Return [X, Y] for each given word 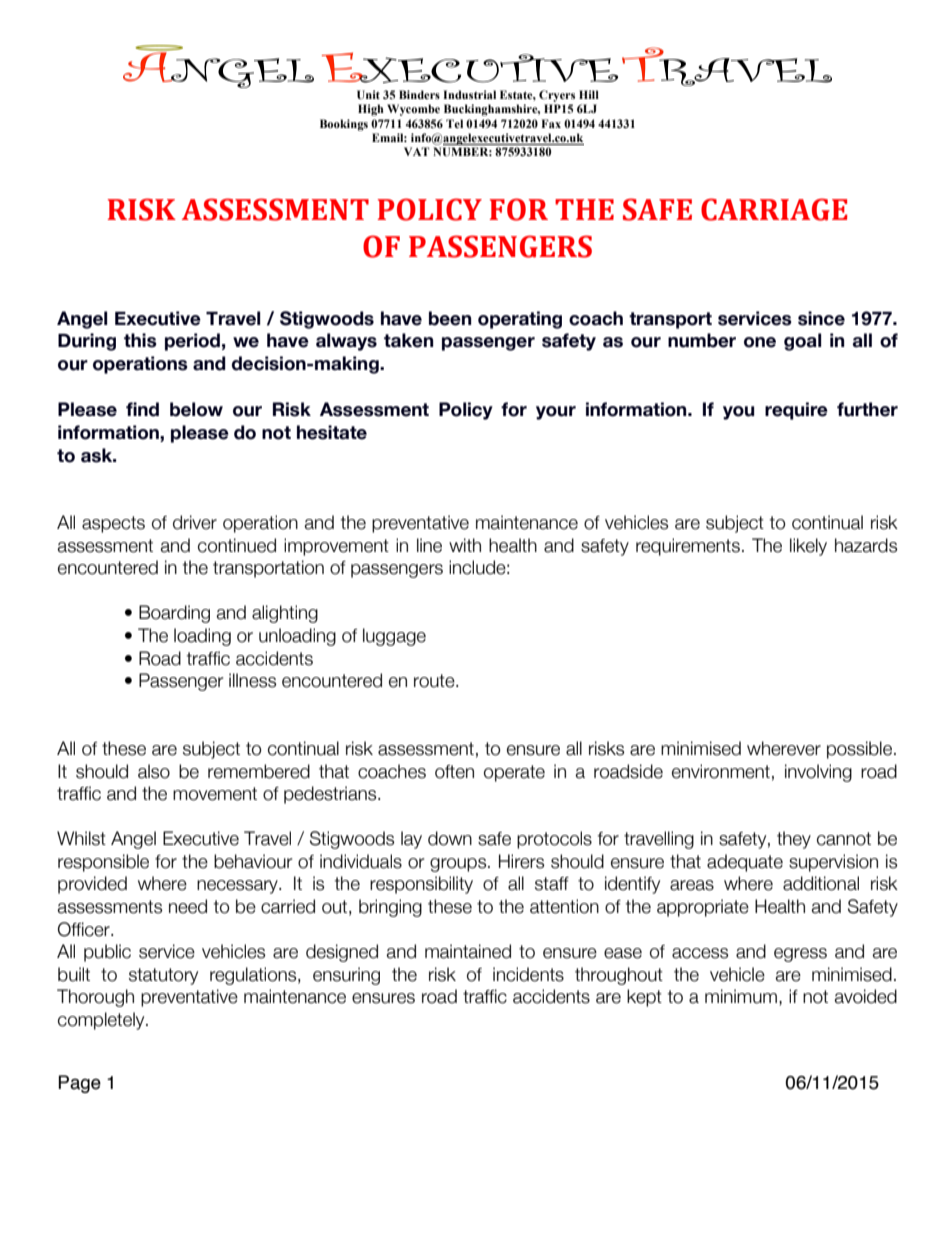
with [465, 545]
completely [102, 1021]
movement [215, 794]
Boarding [174, 614]
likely [808, 547]
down [450, 838]
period [192, 342]
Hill [589, 94]
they [794, 840]
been [450, 318]
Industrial [469, 94]
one [760, 342]
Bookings [344, 125]
